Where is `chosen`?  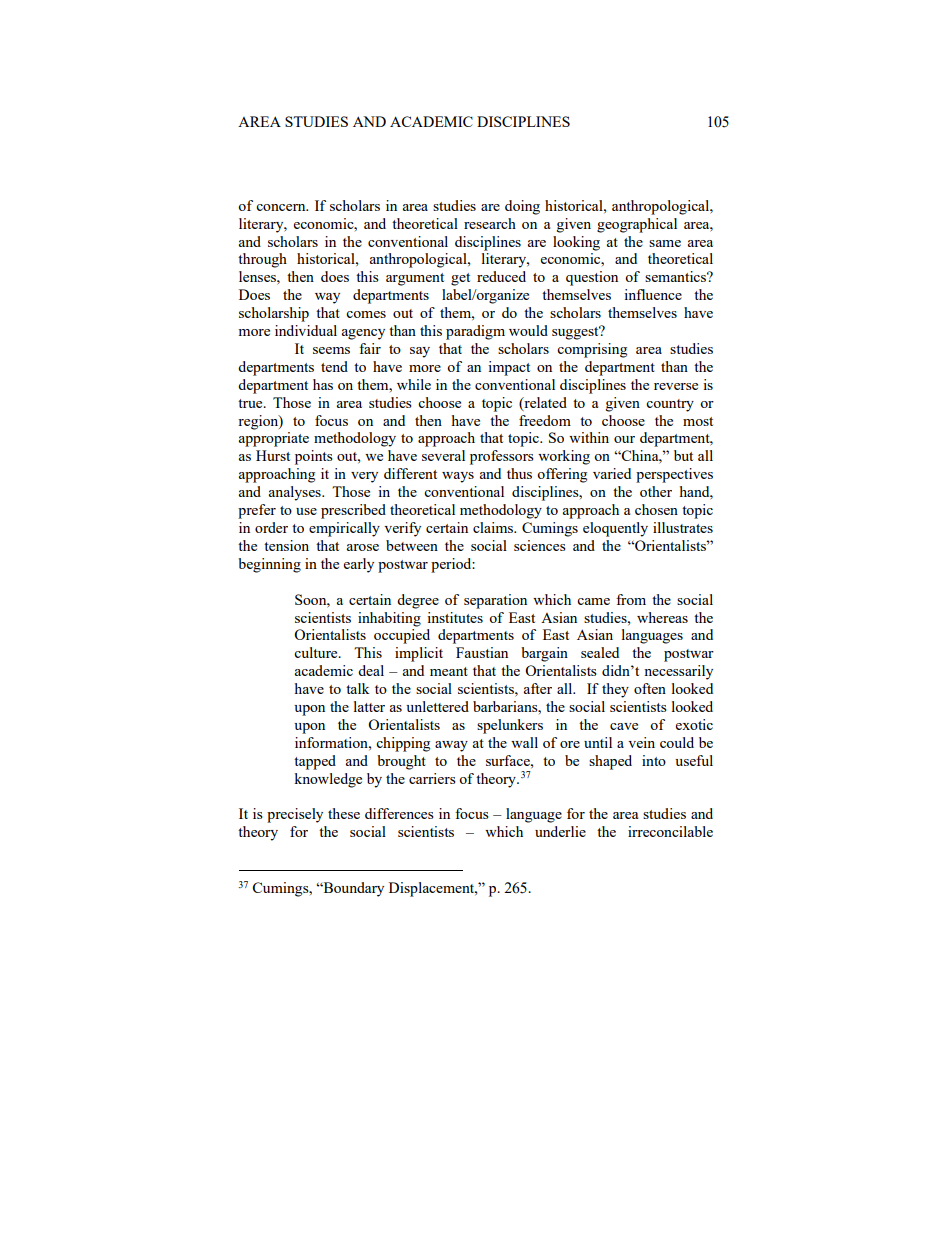 chosen is located at coordinates (656, 509).
